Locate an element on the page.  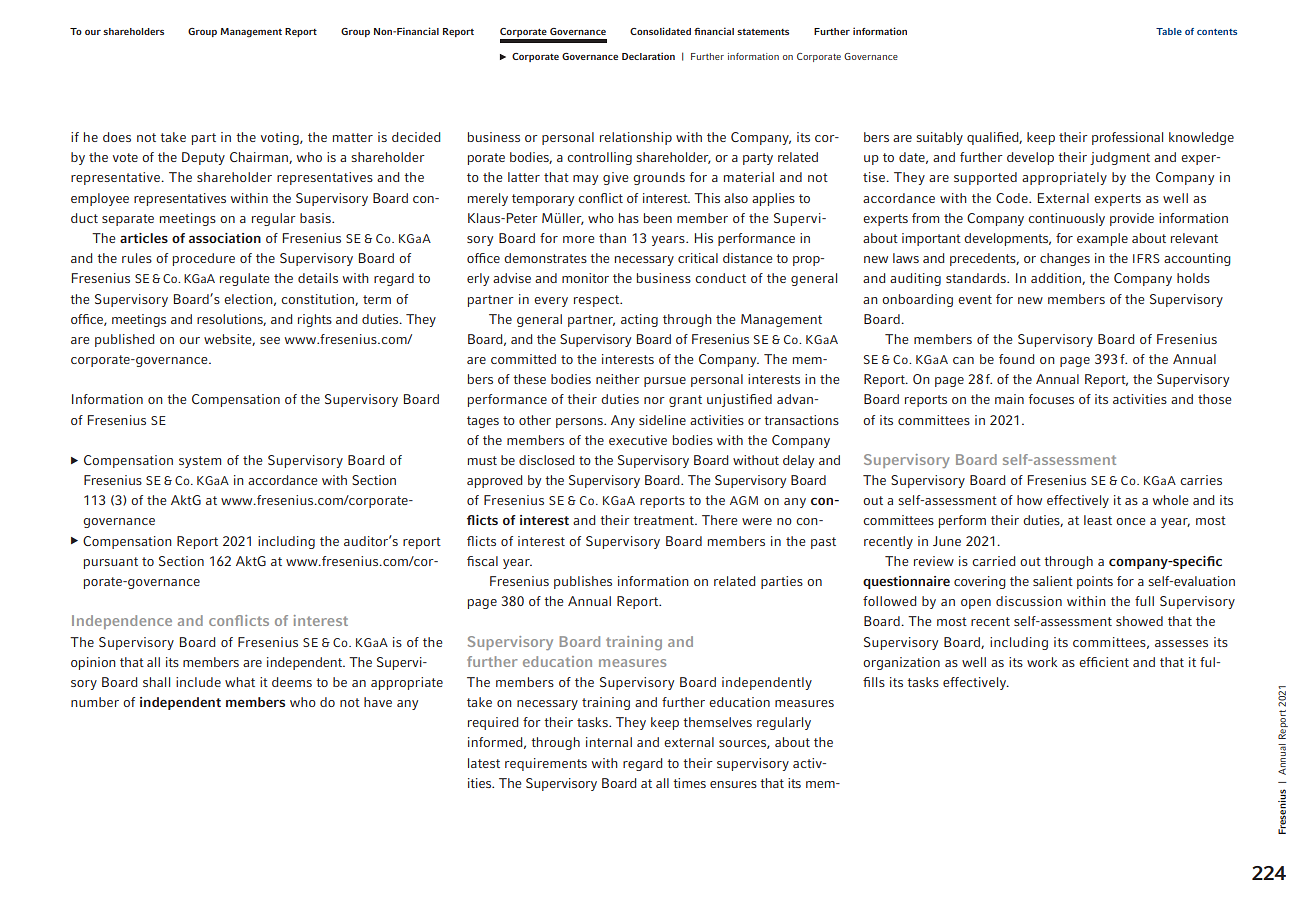
voting is located at coordinates (281, 138).
